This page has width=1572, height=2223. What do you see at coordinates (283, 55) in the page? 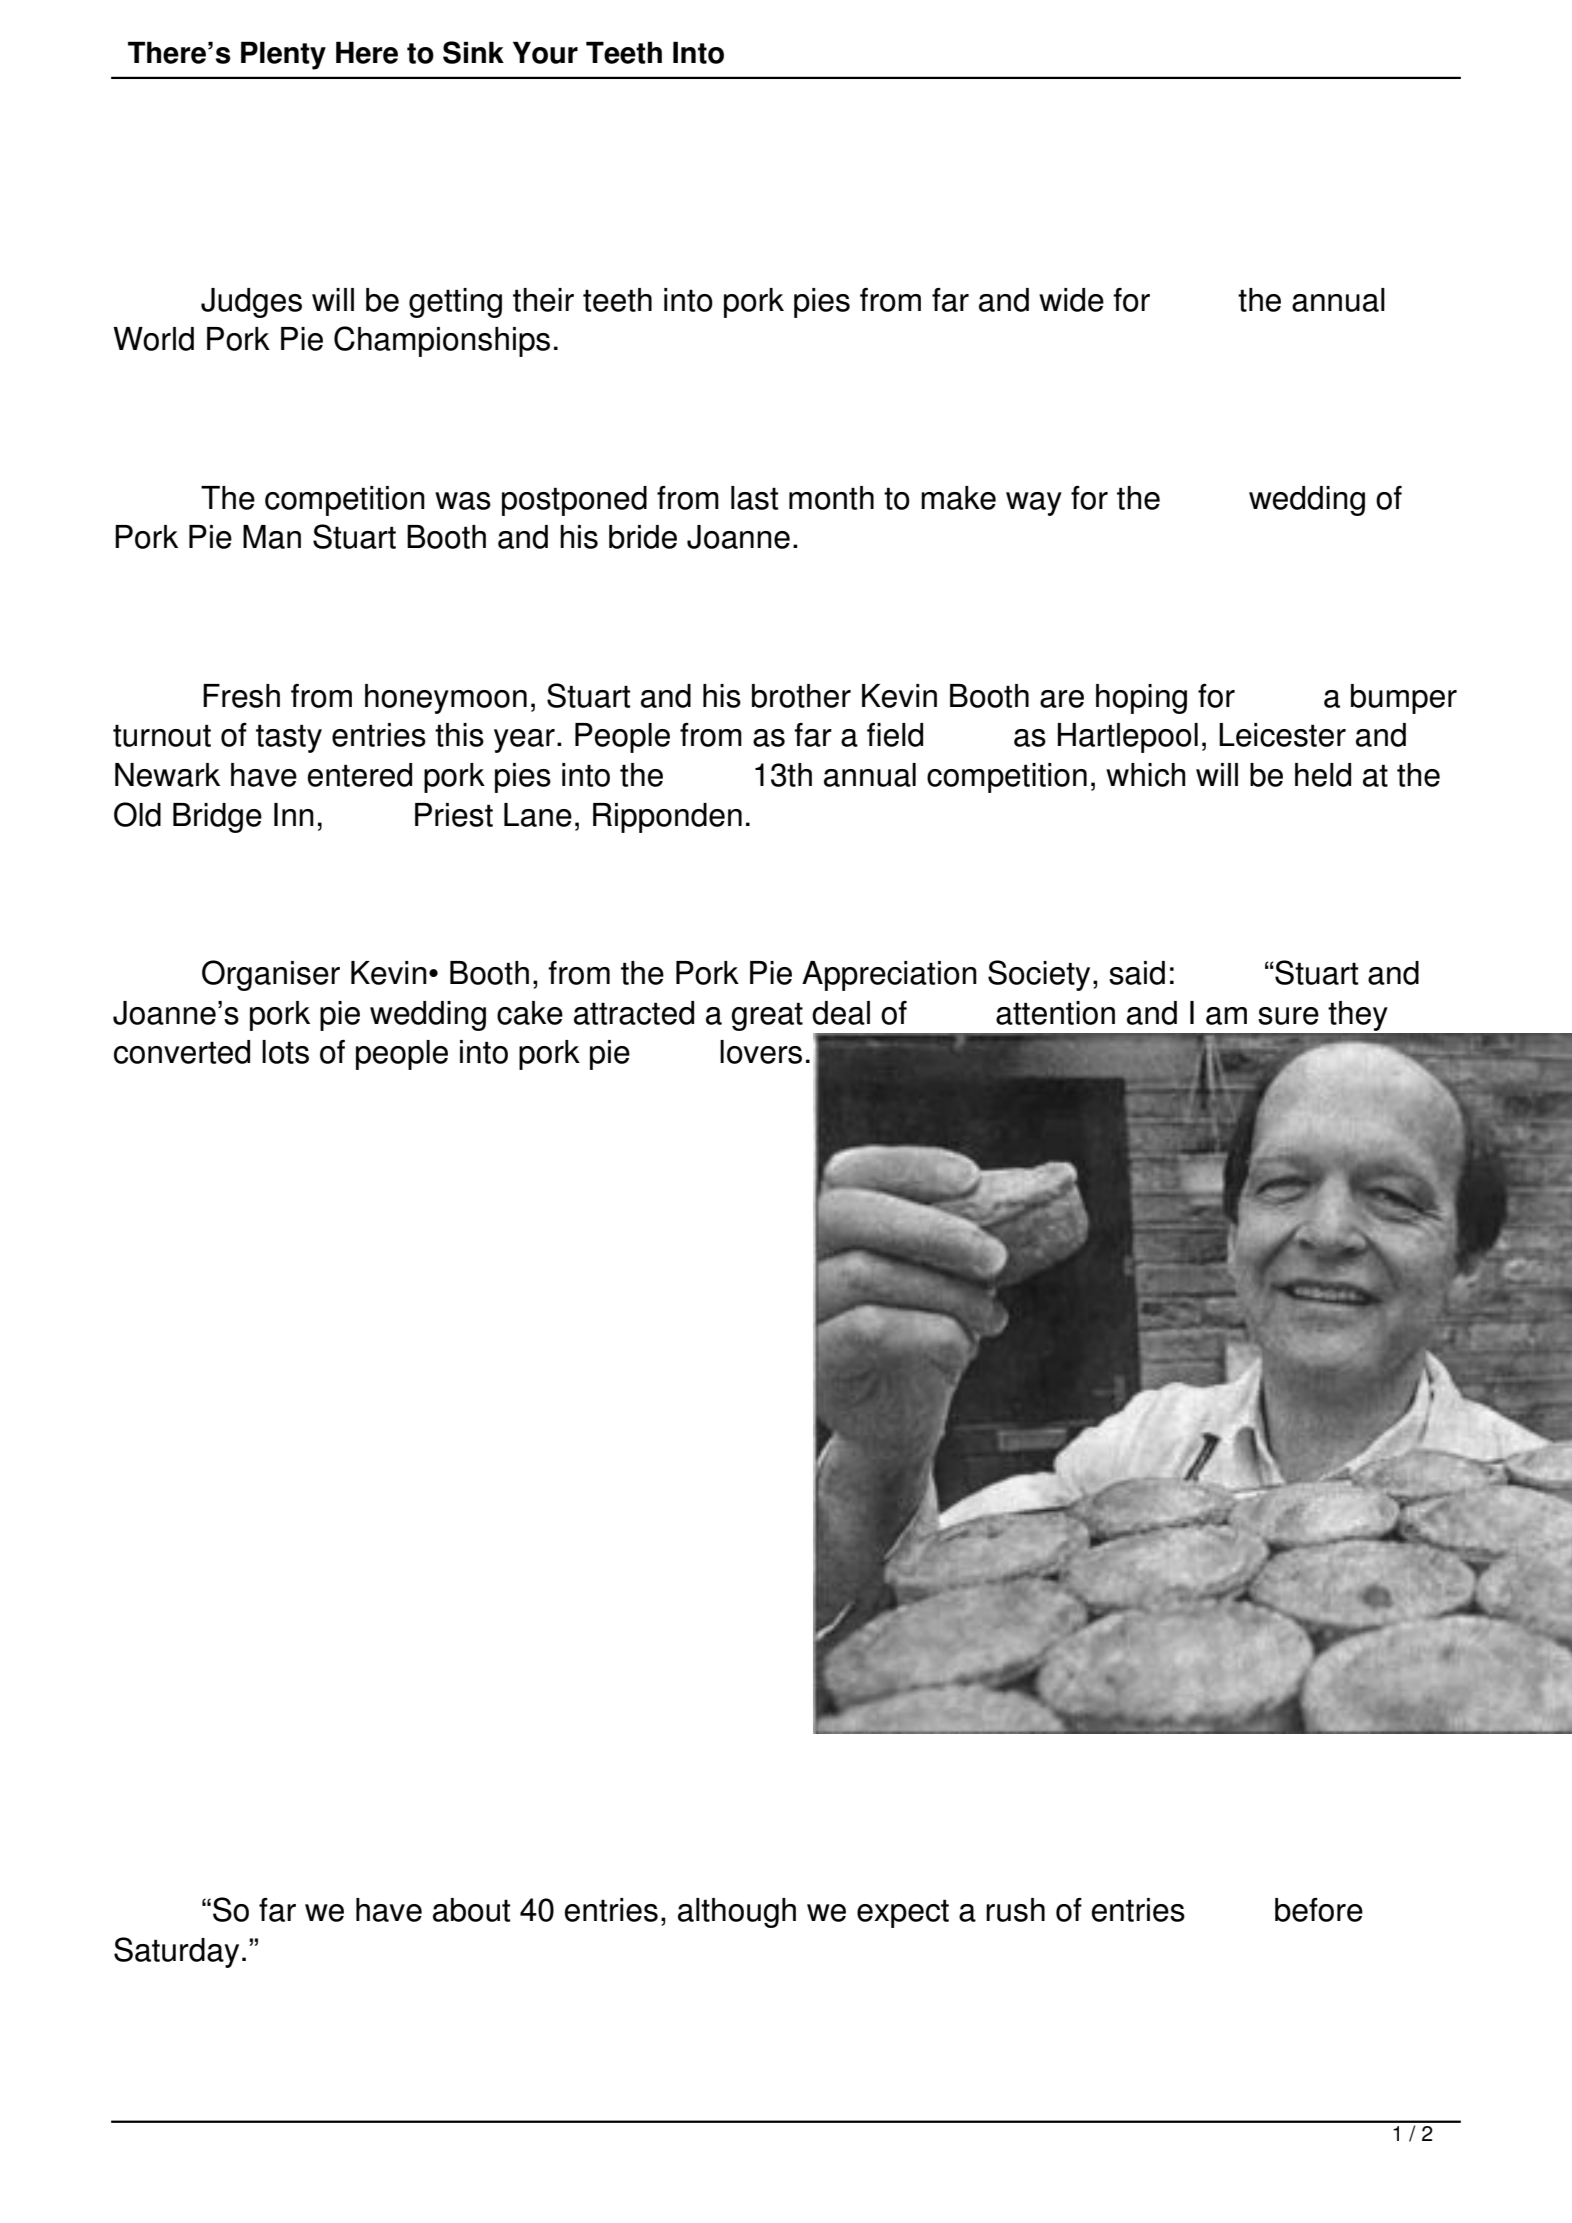
I see `Plenty` at bounding box center [283, 55].
